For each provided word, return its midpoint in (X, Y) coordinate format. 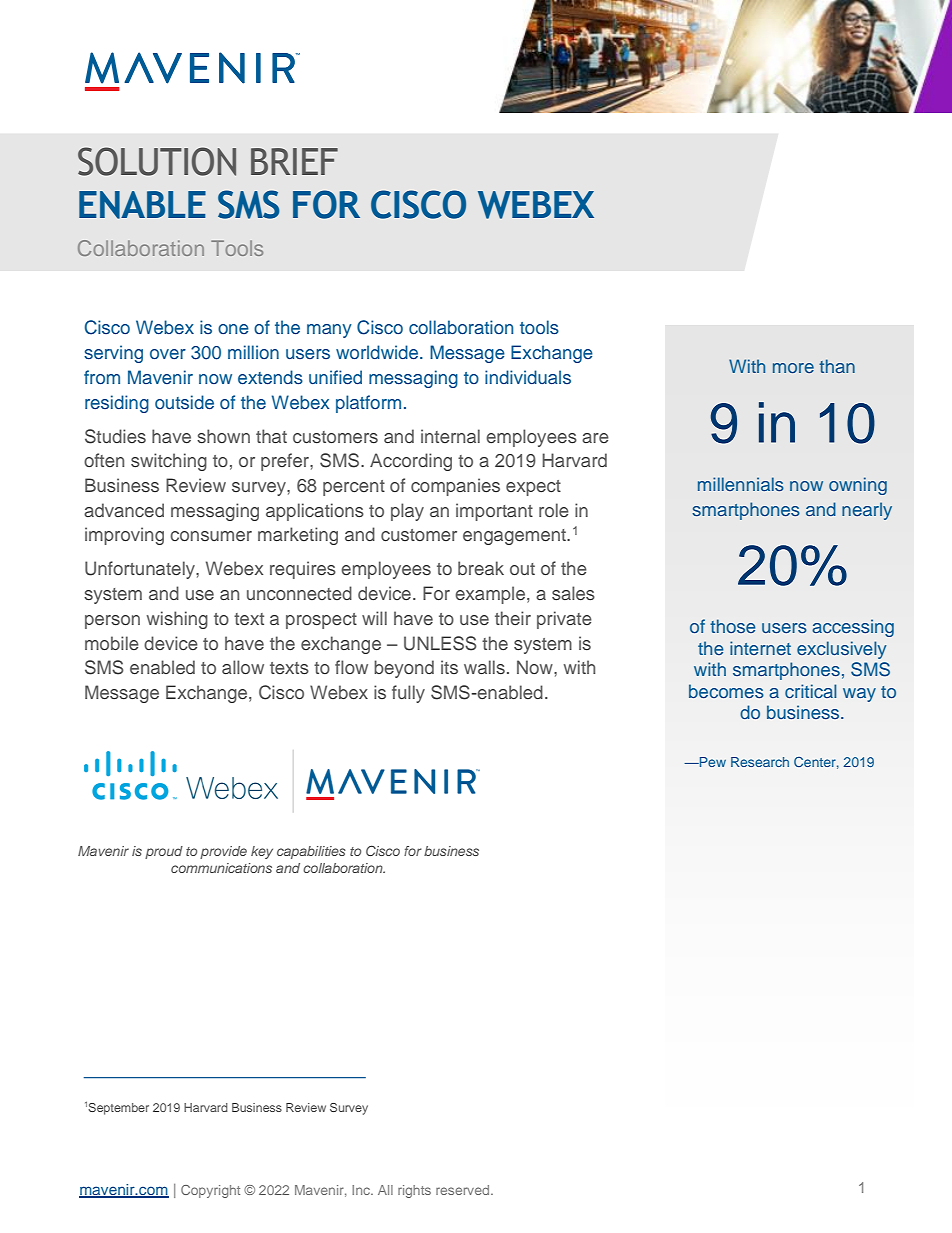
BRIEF (294, 161)
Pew (712, 762)
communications (221, 868)
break (481, 568)
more (793, 368)
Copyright (210, 1191)
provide (223, 852)
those (732, 626)
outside (184, 402)
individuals (528, 377)
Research (760, 762)
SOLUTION (157, 161)
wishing (177, 620)
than (837, 366)
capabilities (311, 852)
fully (408, 694)
